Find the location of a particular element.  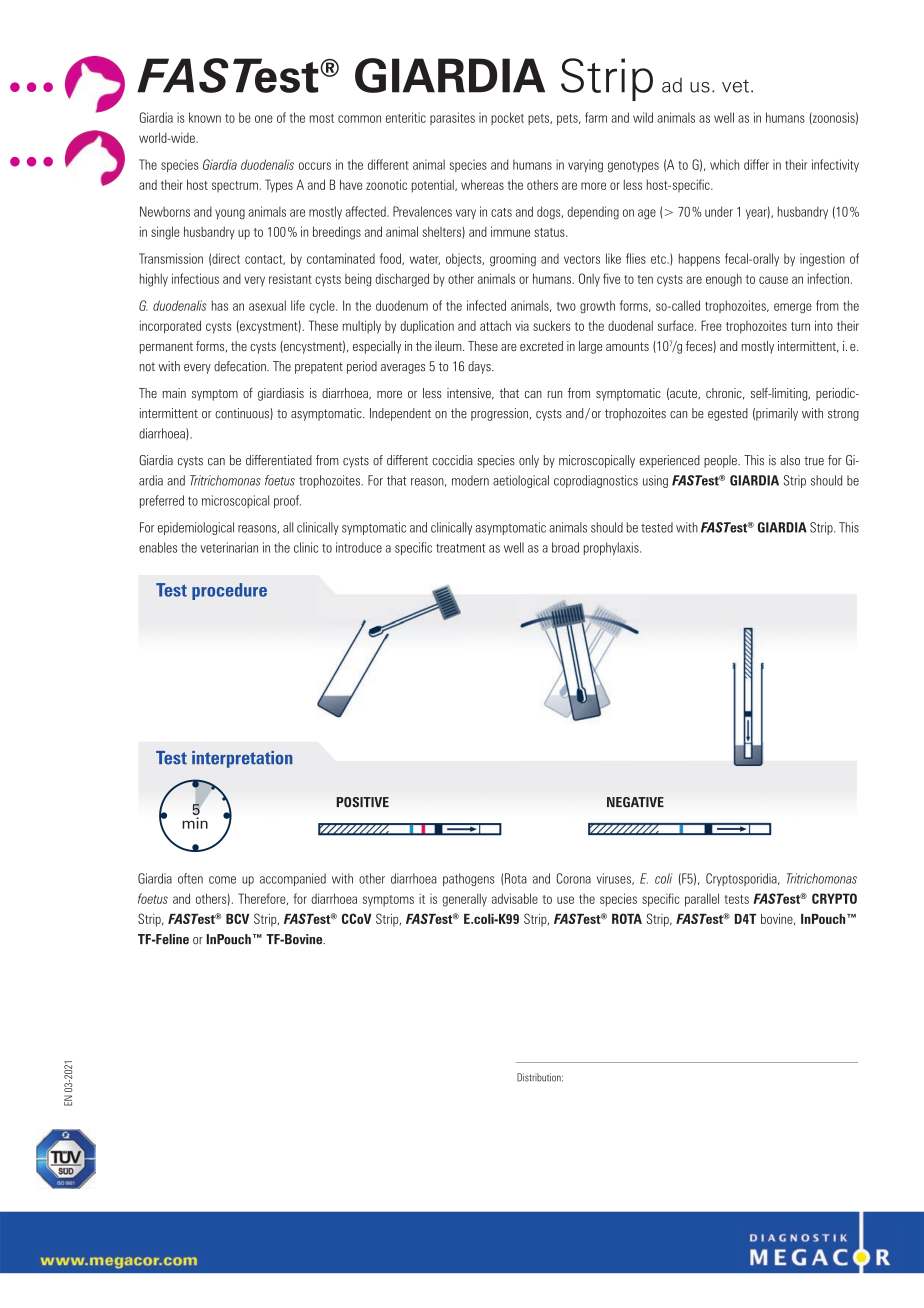

one is located at coordinates (264, 119).
